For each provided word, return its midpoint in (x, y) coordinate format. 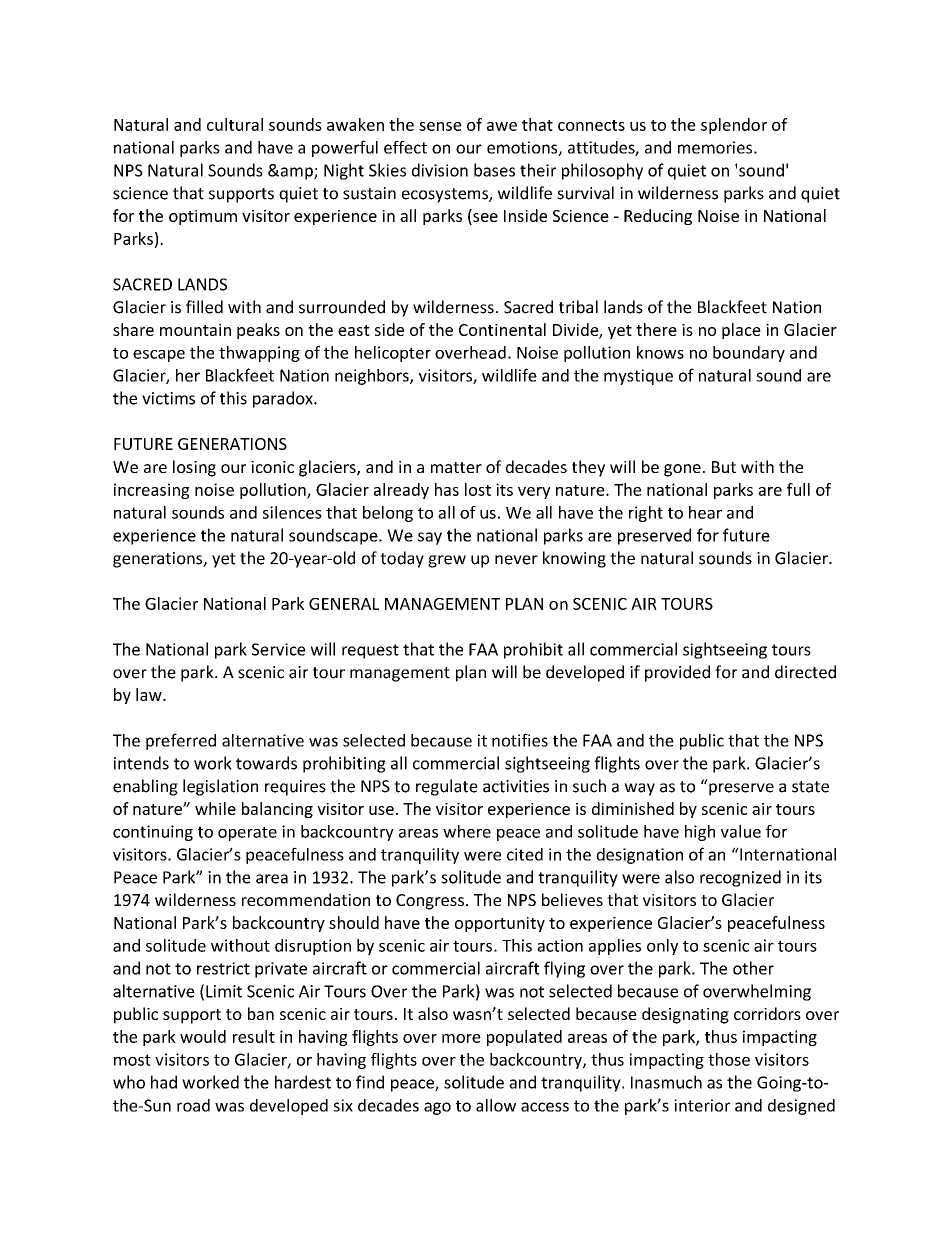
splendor (734, 126)
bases (494, 170)
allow (496, 1105)
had (164, 1082)
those (729, 1059)
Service (278, 649)
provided (677, 673)
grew (447, 561)
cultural (235, 124)
